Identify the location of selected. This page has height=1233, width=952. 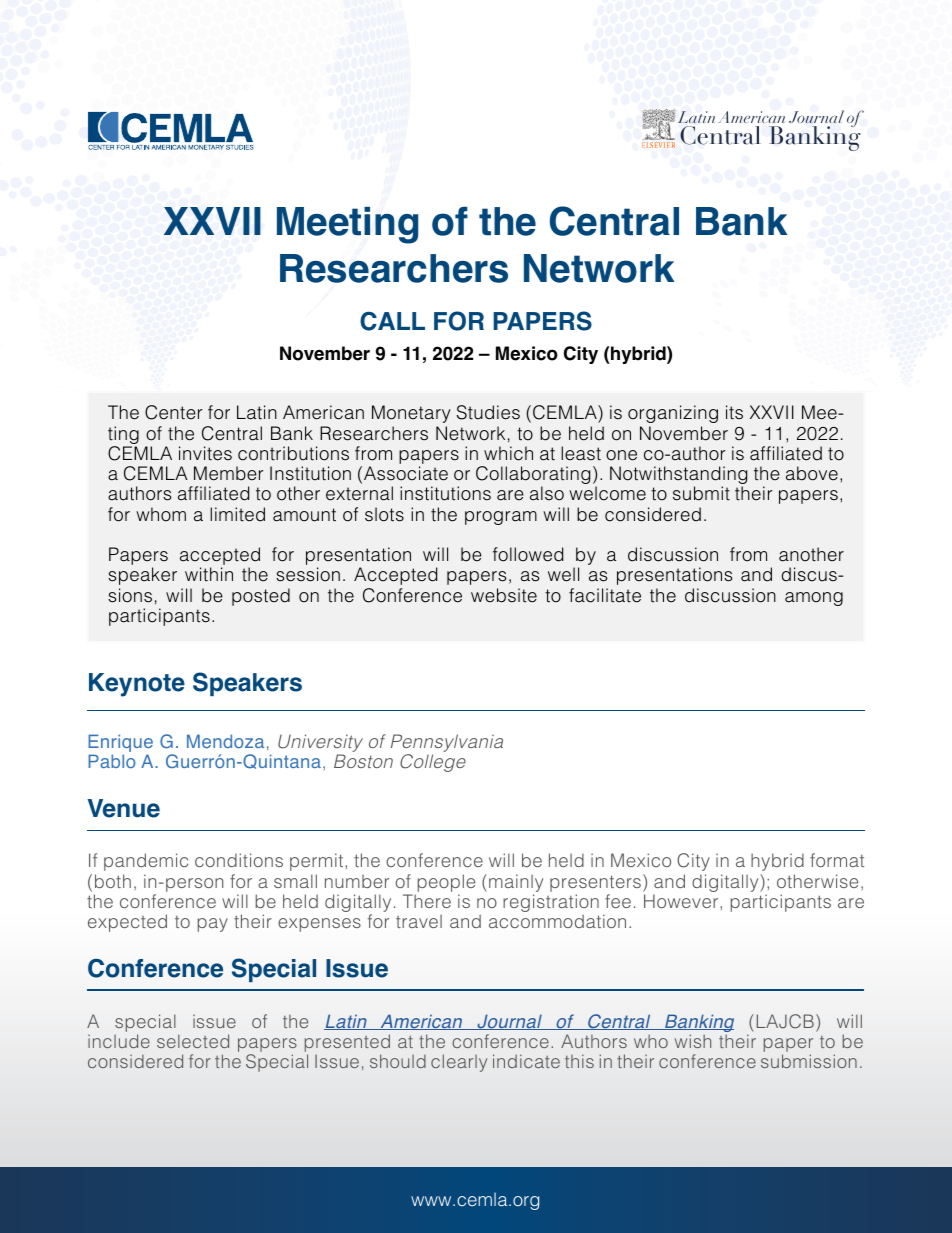
(193, 1041).
